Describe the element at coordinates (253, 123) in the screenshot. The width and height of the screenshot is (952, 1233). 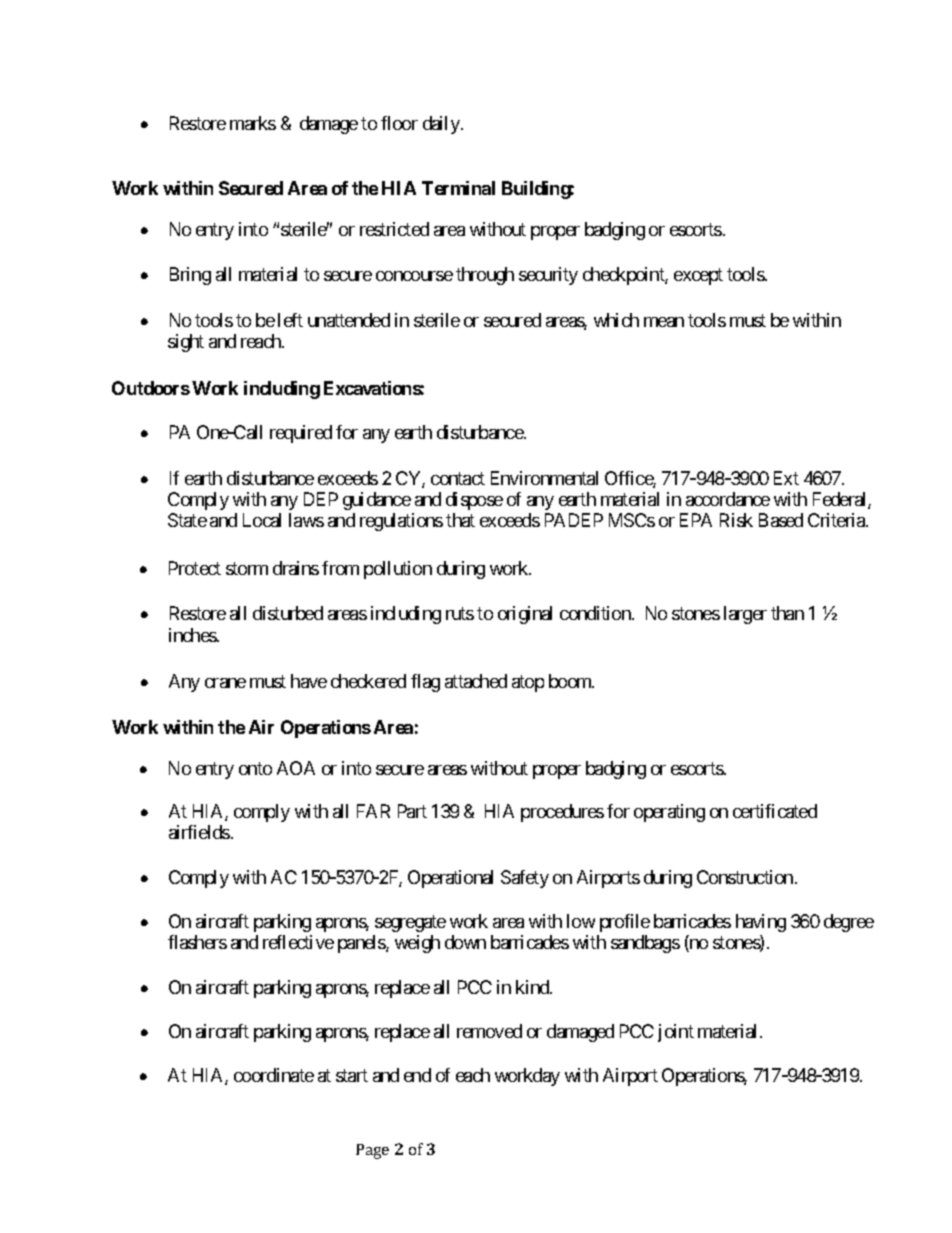
I see `marks` at that location.
